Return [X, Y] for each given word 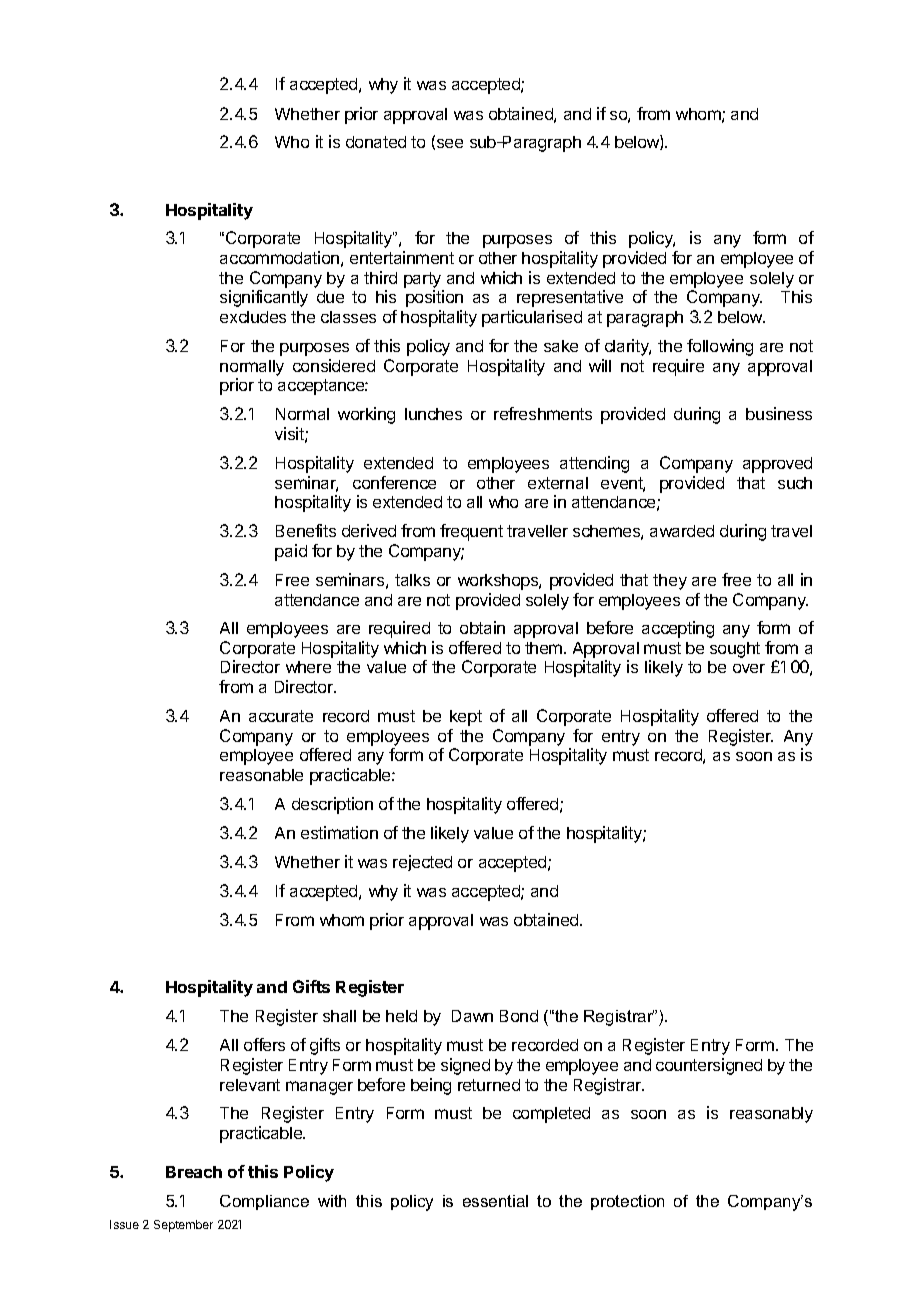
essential [495, 1201]
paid [291, 552]
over [749, 668]
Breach [194, 1172]
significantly [264, 298]
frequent [471, 532]
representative [570, 298]
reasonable [261, 775]
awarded [682, 531]
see [448, 144]
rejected [422, 863]
